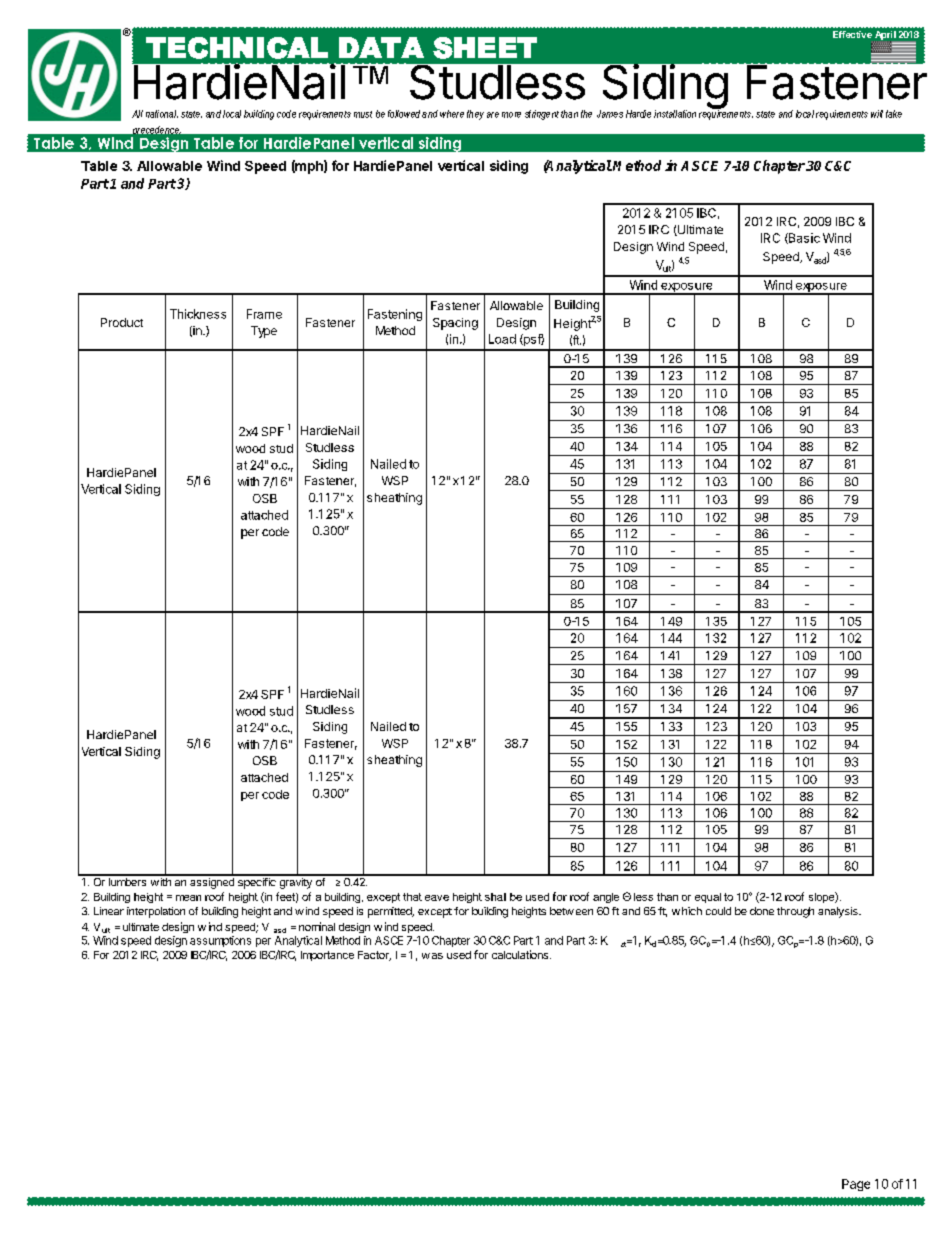 This screenshot has height=1233, width=952. Describe the element at coordinates (374, 956) in the screenshot. I see `Factor` at that location.
